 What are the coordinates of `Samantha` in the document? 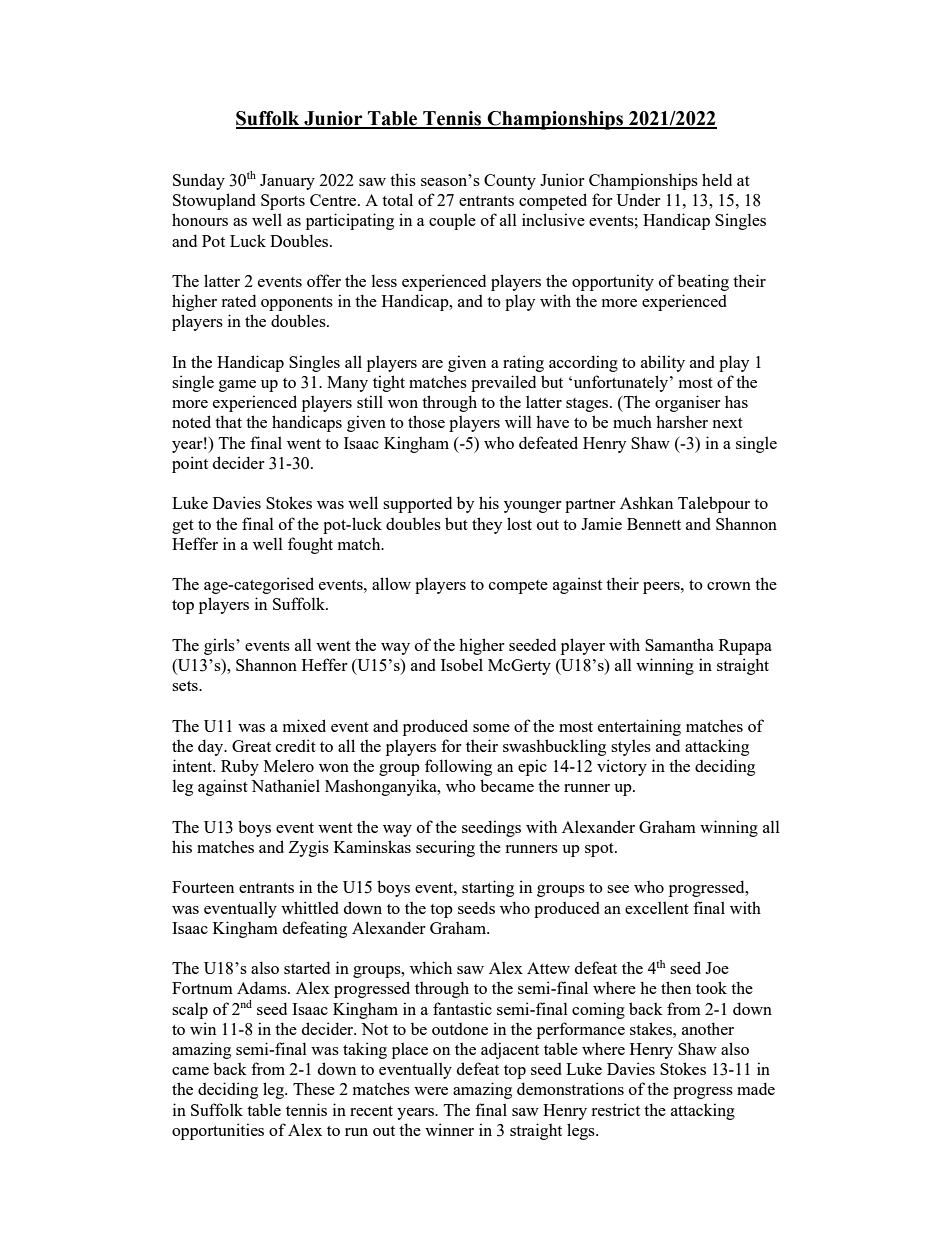 It's located at (679, 644).
